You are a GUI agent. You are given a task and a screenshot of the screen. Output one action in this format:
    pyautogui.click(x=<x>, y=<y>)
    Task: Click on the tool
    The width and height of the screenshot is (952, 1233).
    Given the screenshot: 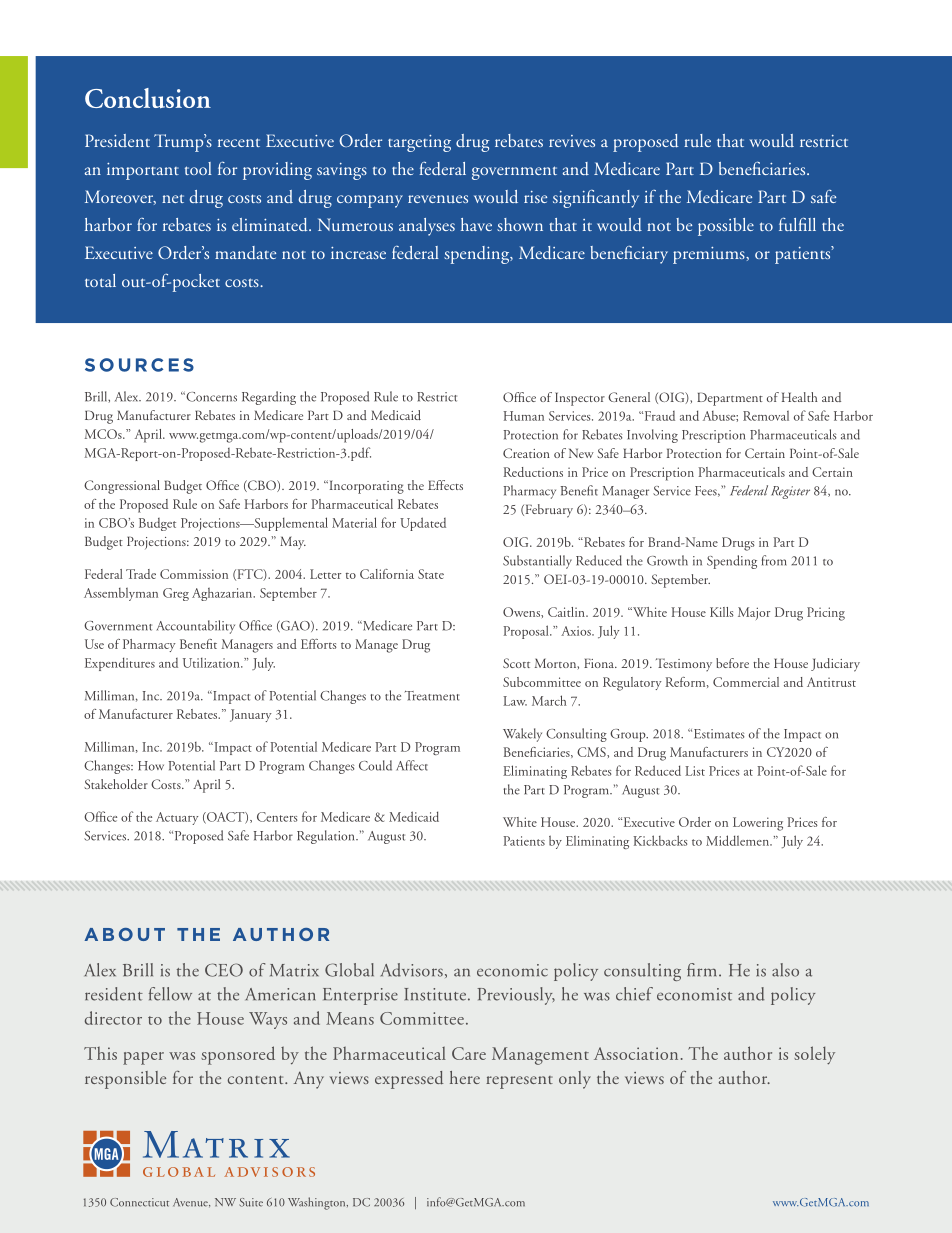 What is the action you would take?
    pyautogui.click(x=198, y=168)
